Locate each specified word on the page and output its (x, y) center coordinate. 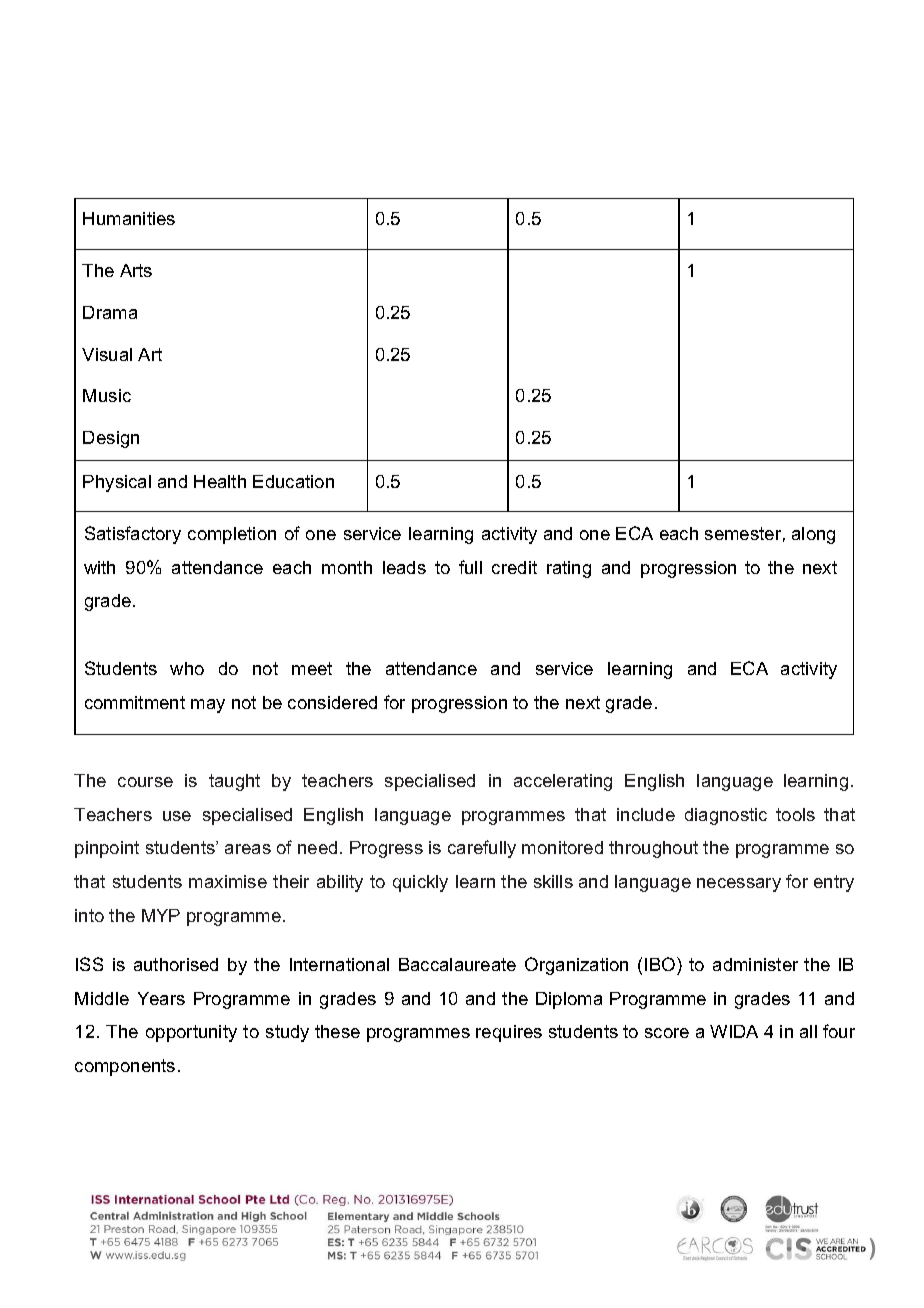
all (808, 1031)
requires (509, 1033)
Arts (136, 270)
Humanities (129, 218)
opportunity (191, 1033)
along (813, 535)
